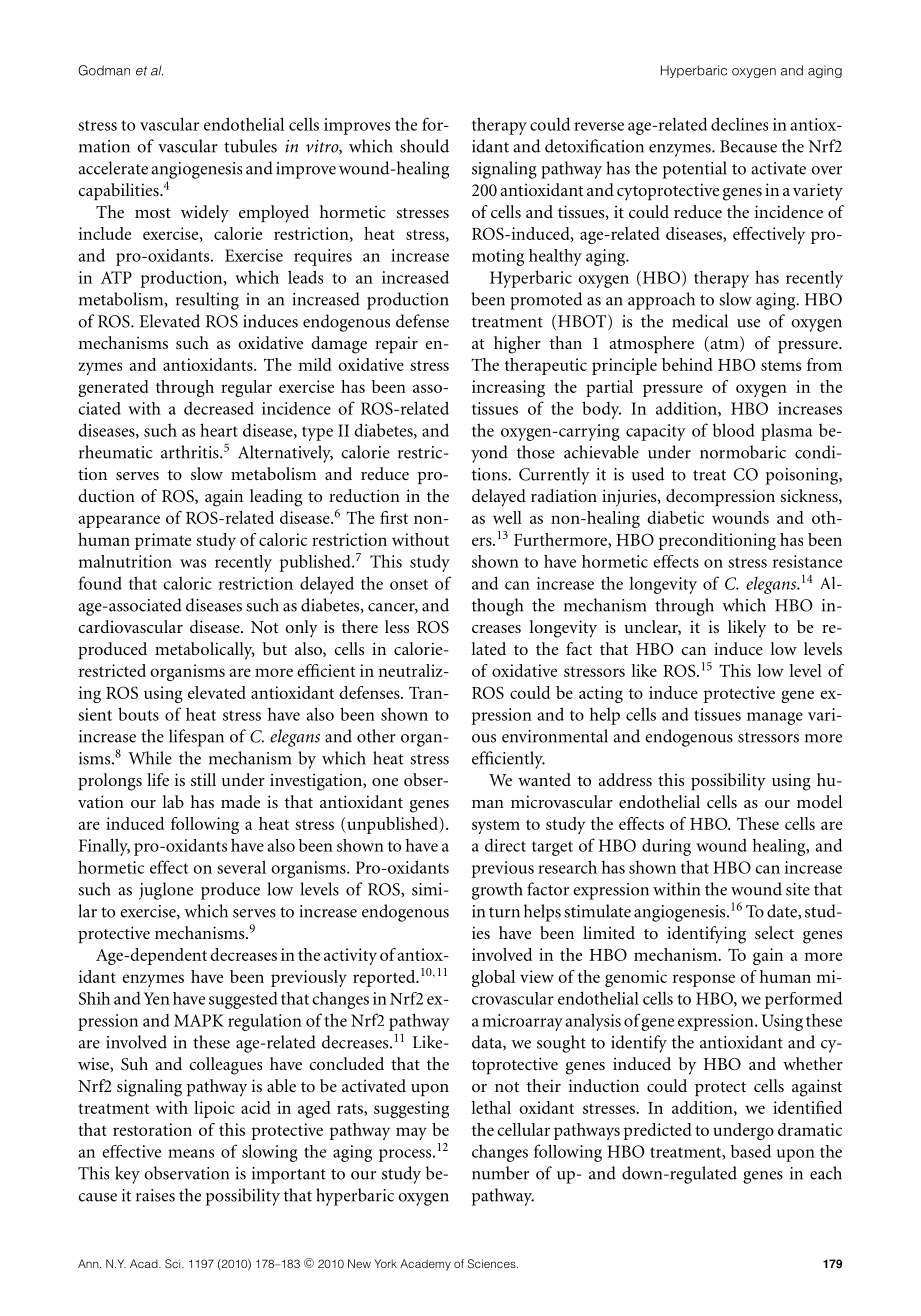 The width and height of the document is (921, 1316). What do you see at coordinates (675, 517) in the document?
I see `diabetic` at bounding box center [675, 517].
